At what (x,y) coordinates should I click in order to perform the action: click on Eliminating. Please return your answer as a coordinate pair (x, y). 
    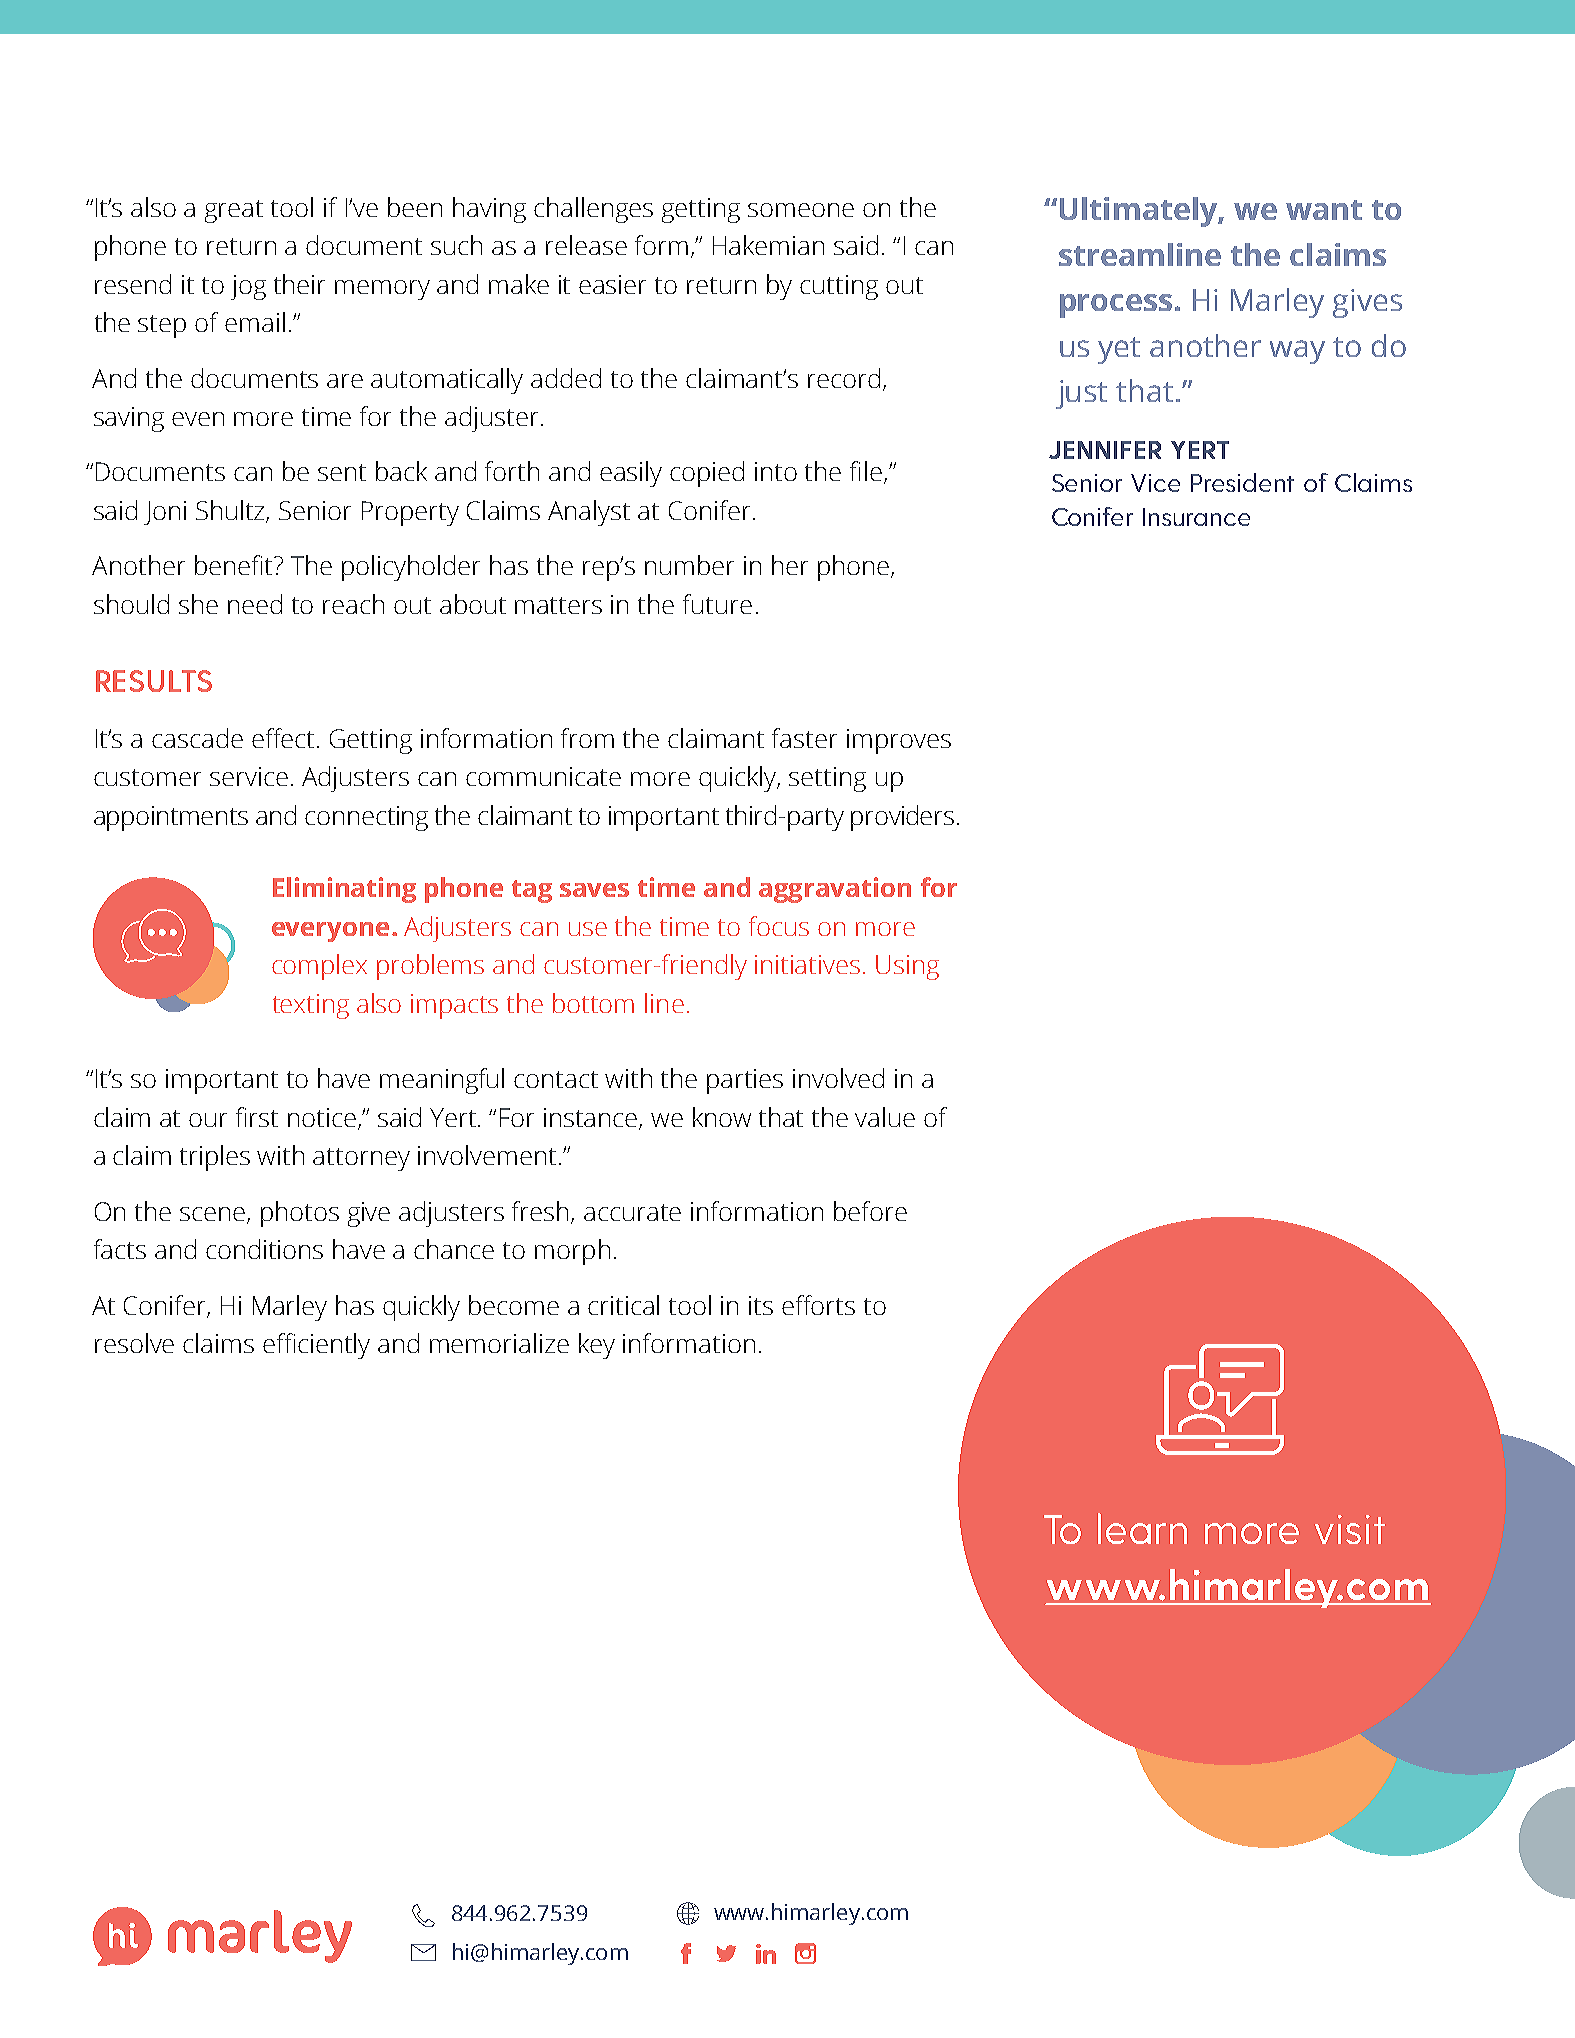
    Looking at the image, I should click on (344, 890).
